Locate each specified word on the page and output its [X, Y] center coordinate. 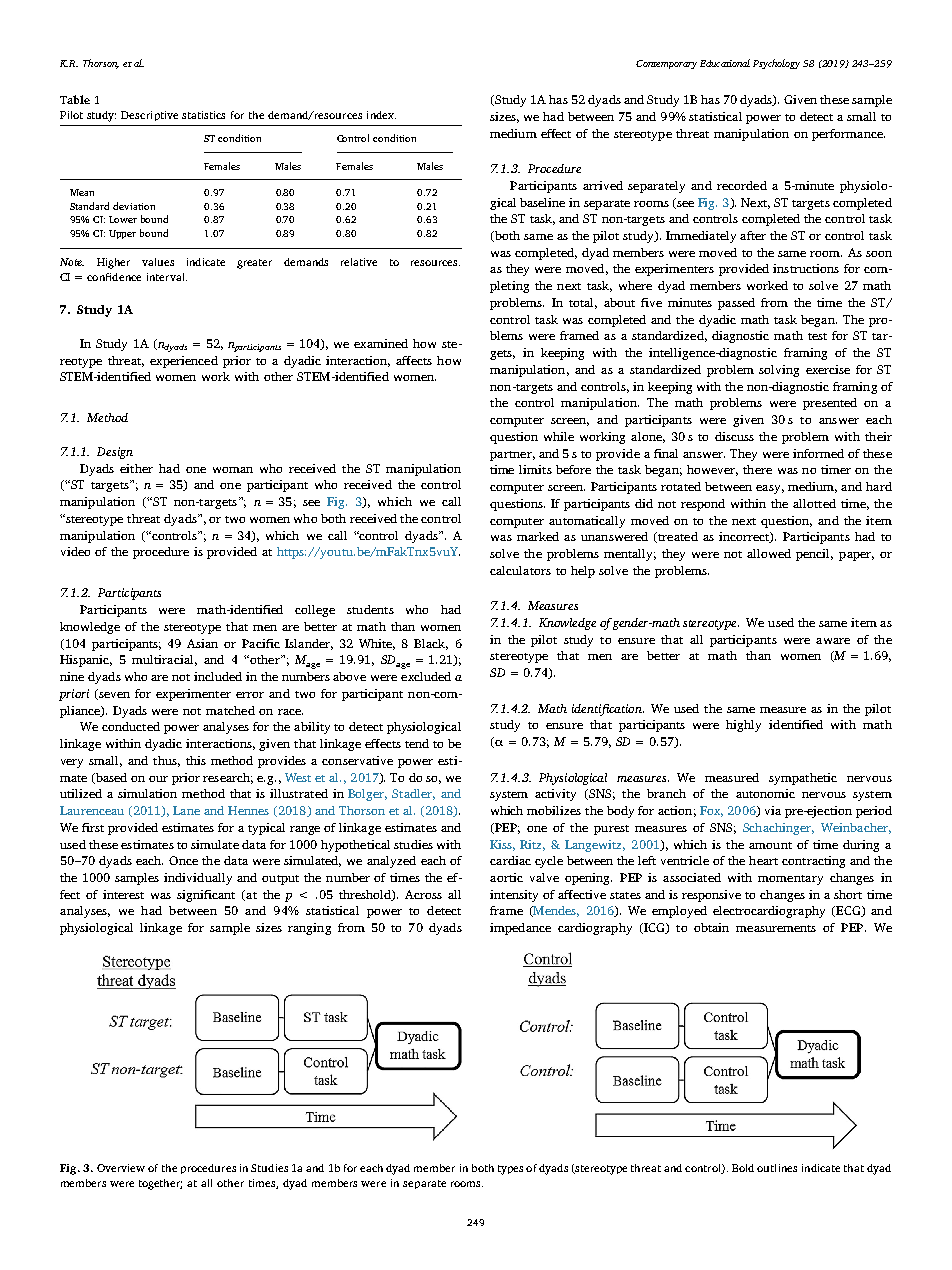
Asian [202, 643]
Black [431, 644]
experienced [184, 362]
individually [198, 879]
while [559, 436]
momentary [790, 880]
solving [779, 371]
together [160, 1184]
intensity [514, 896]
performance [848, 135]
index [381, 115]
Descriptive [149, 116]
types [510, 1170]
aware [833, 641]
